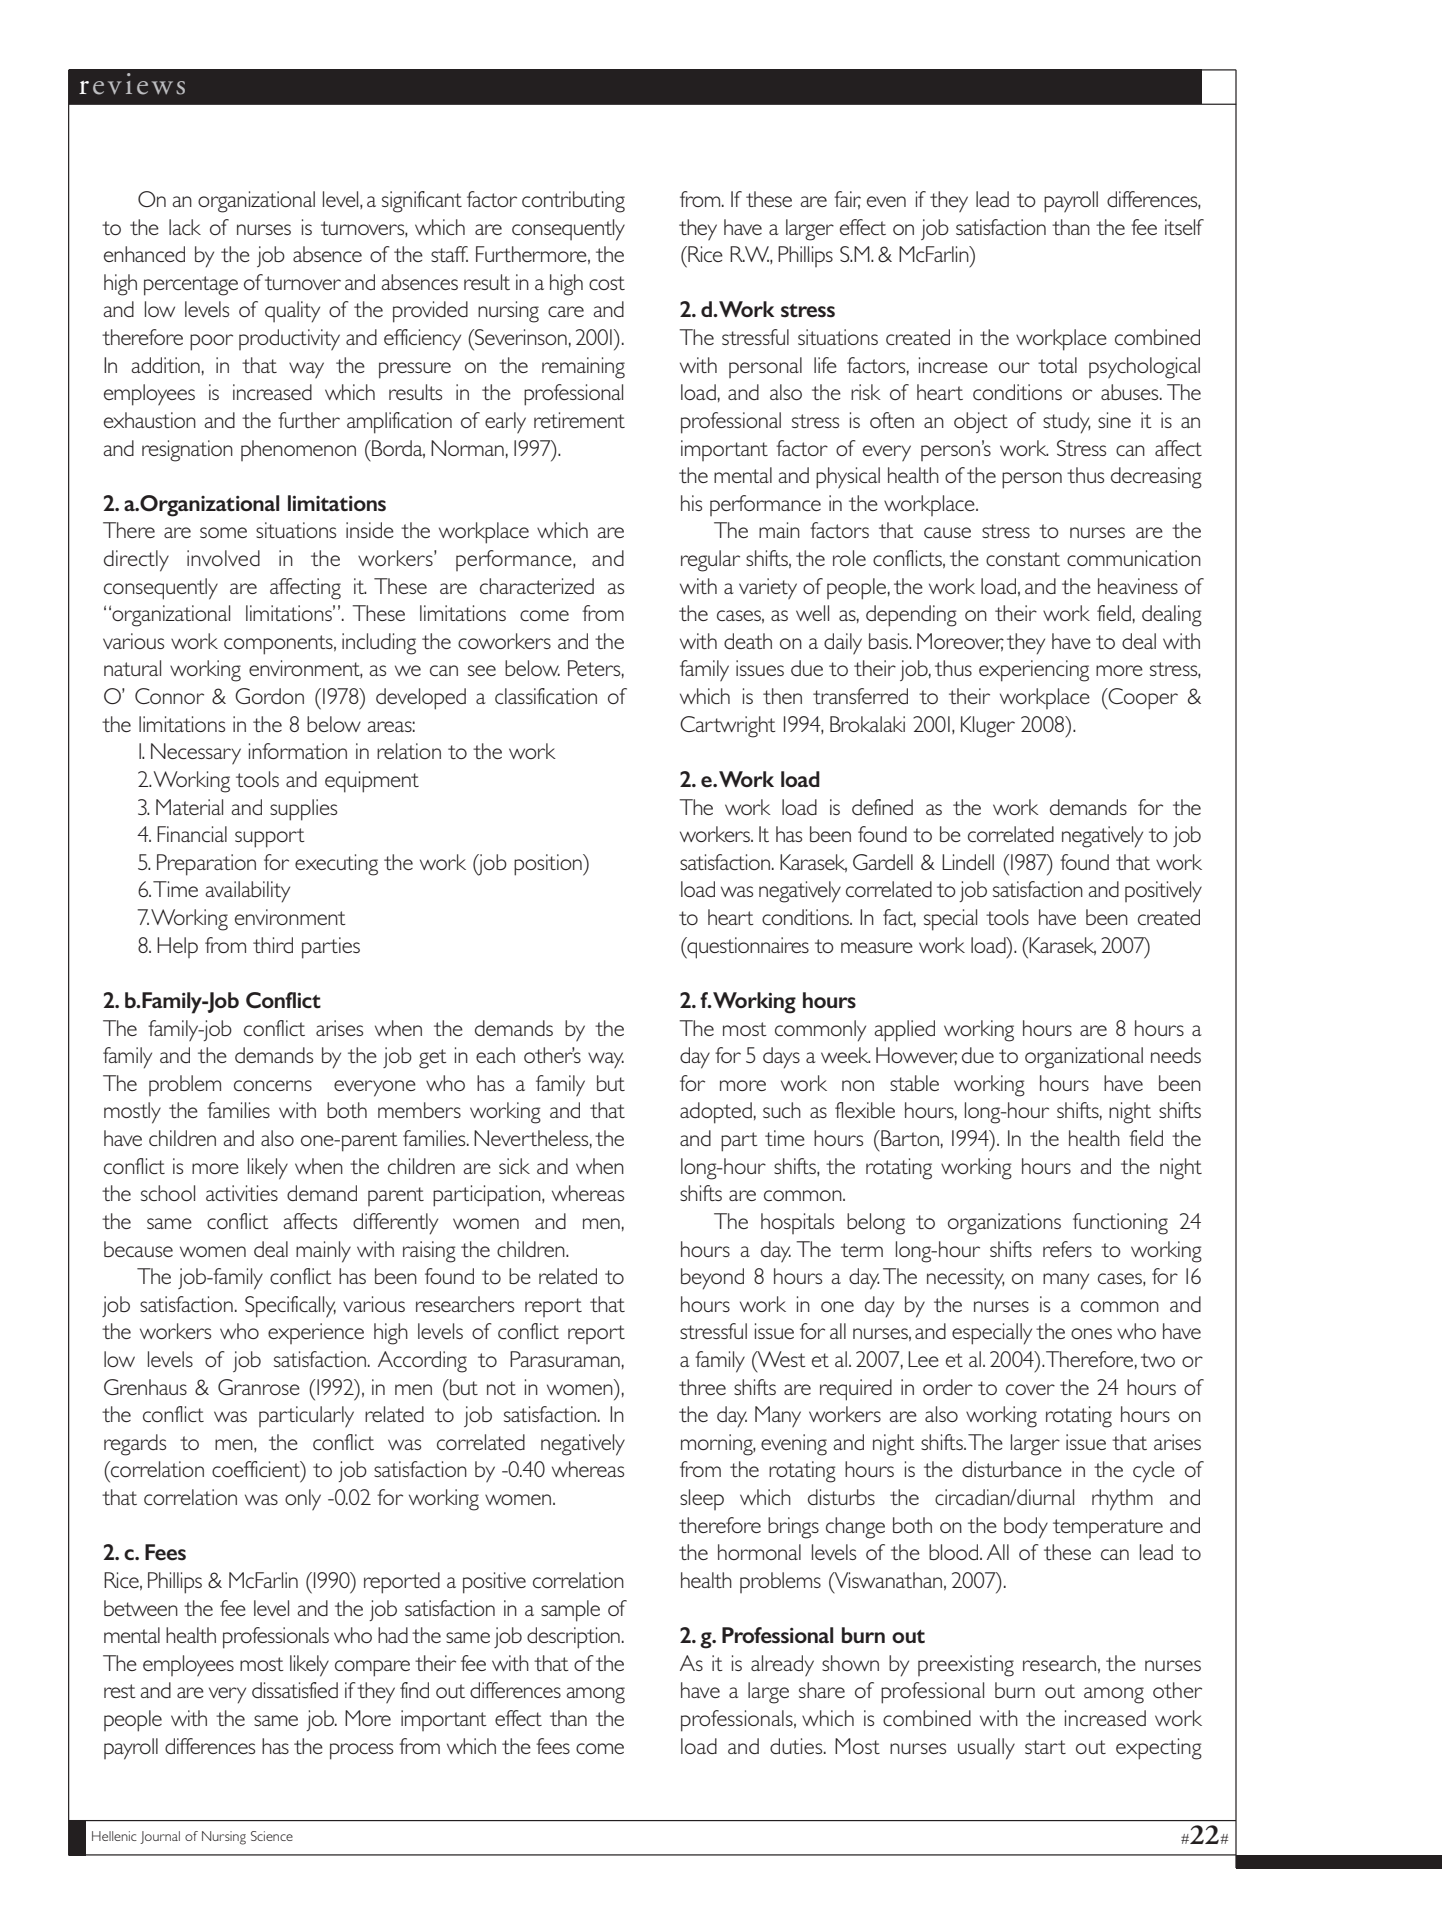 This screenshot has width=1442, height=1923. Describe the element at coordinates (607, 283) in the screenshot. I see `cost` at that location.
